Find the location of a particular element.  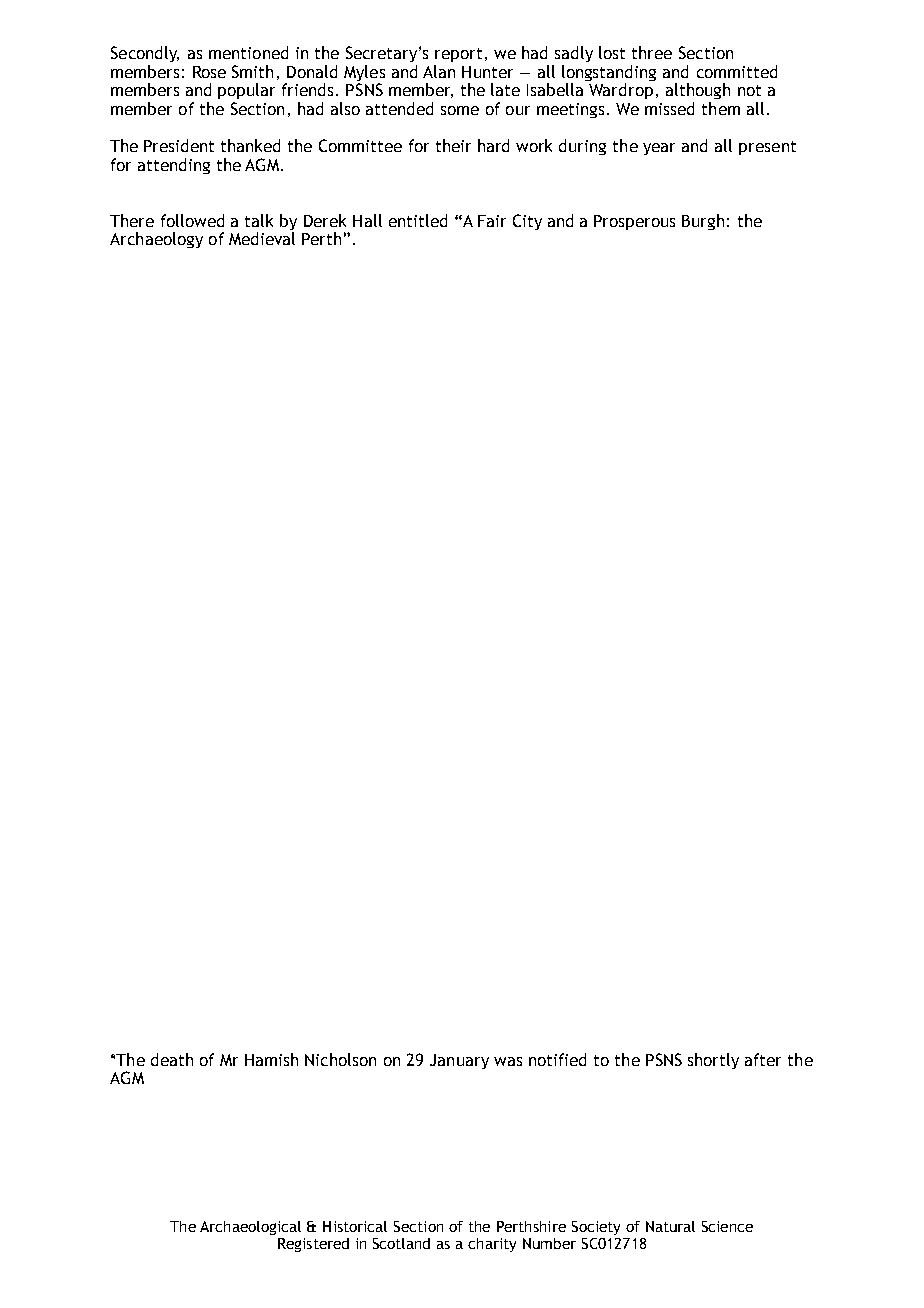

Burgh is located at coordinates (703, 222).
